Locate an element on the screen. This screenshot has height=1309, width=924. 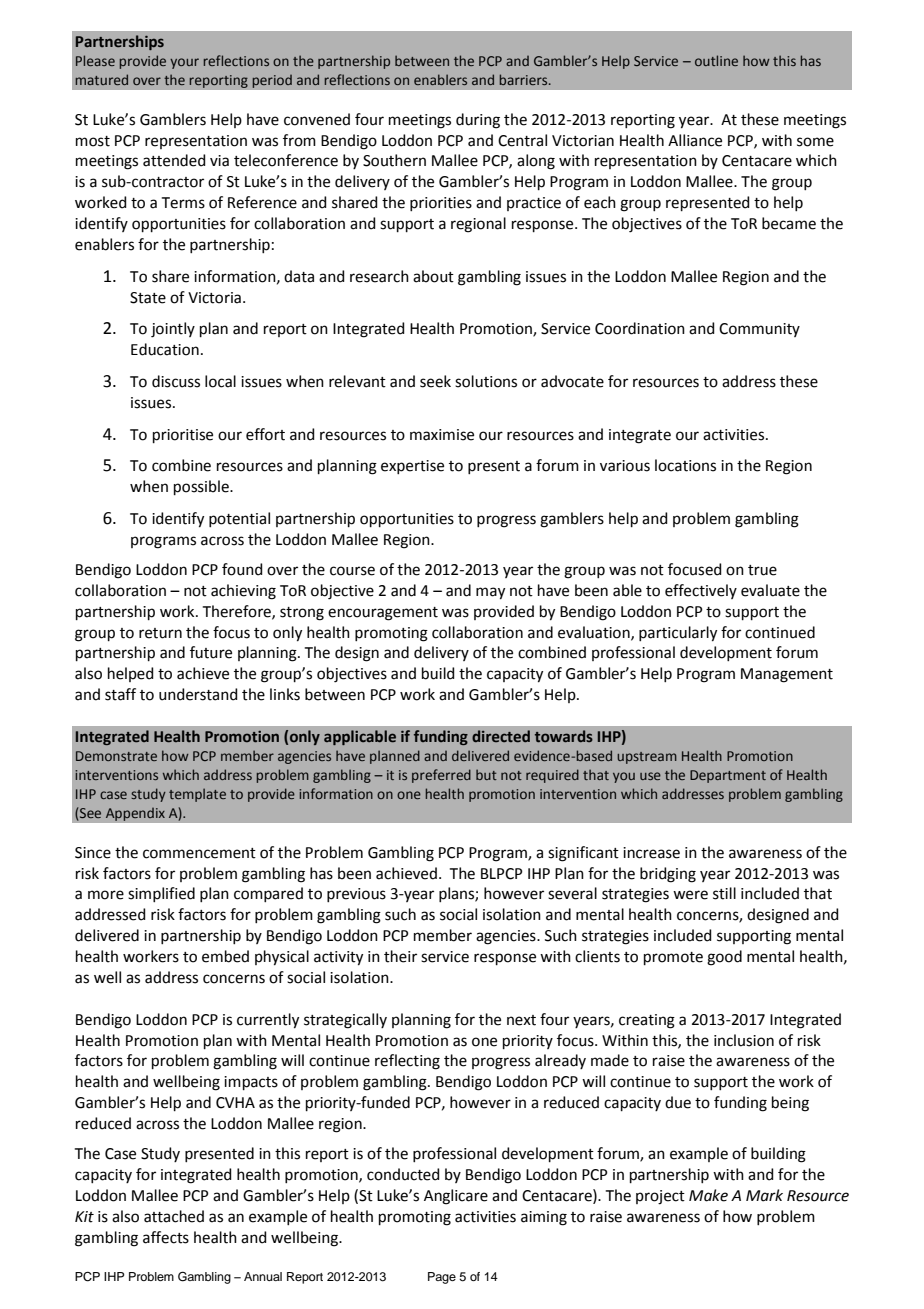
Page is located at coordinates (442, 1278).
